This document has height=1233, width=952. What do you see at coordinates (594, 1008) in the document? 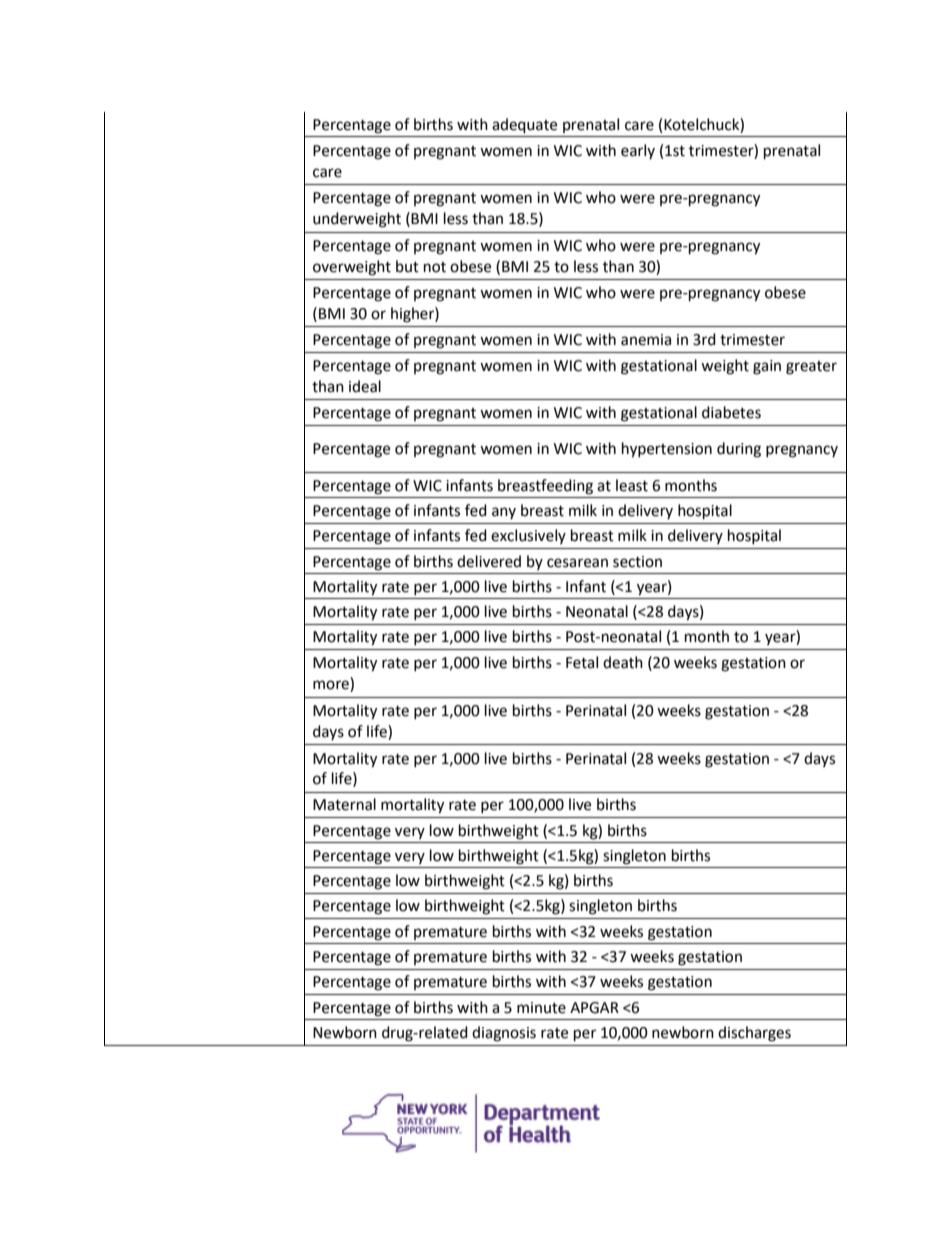
I see `APGAR` at bounding box center [594, 1008].
